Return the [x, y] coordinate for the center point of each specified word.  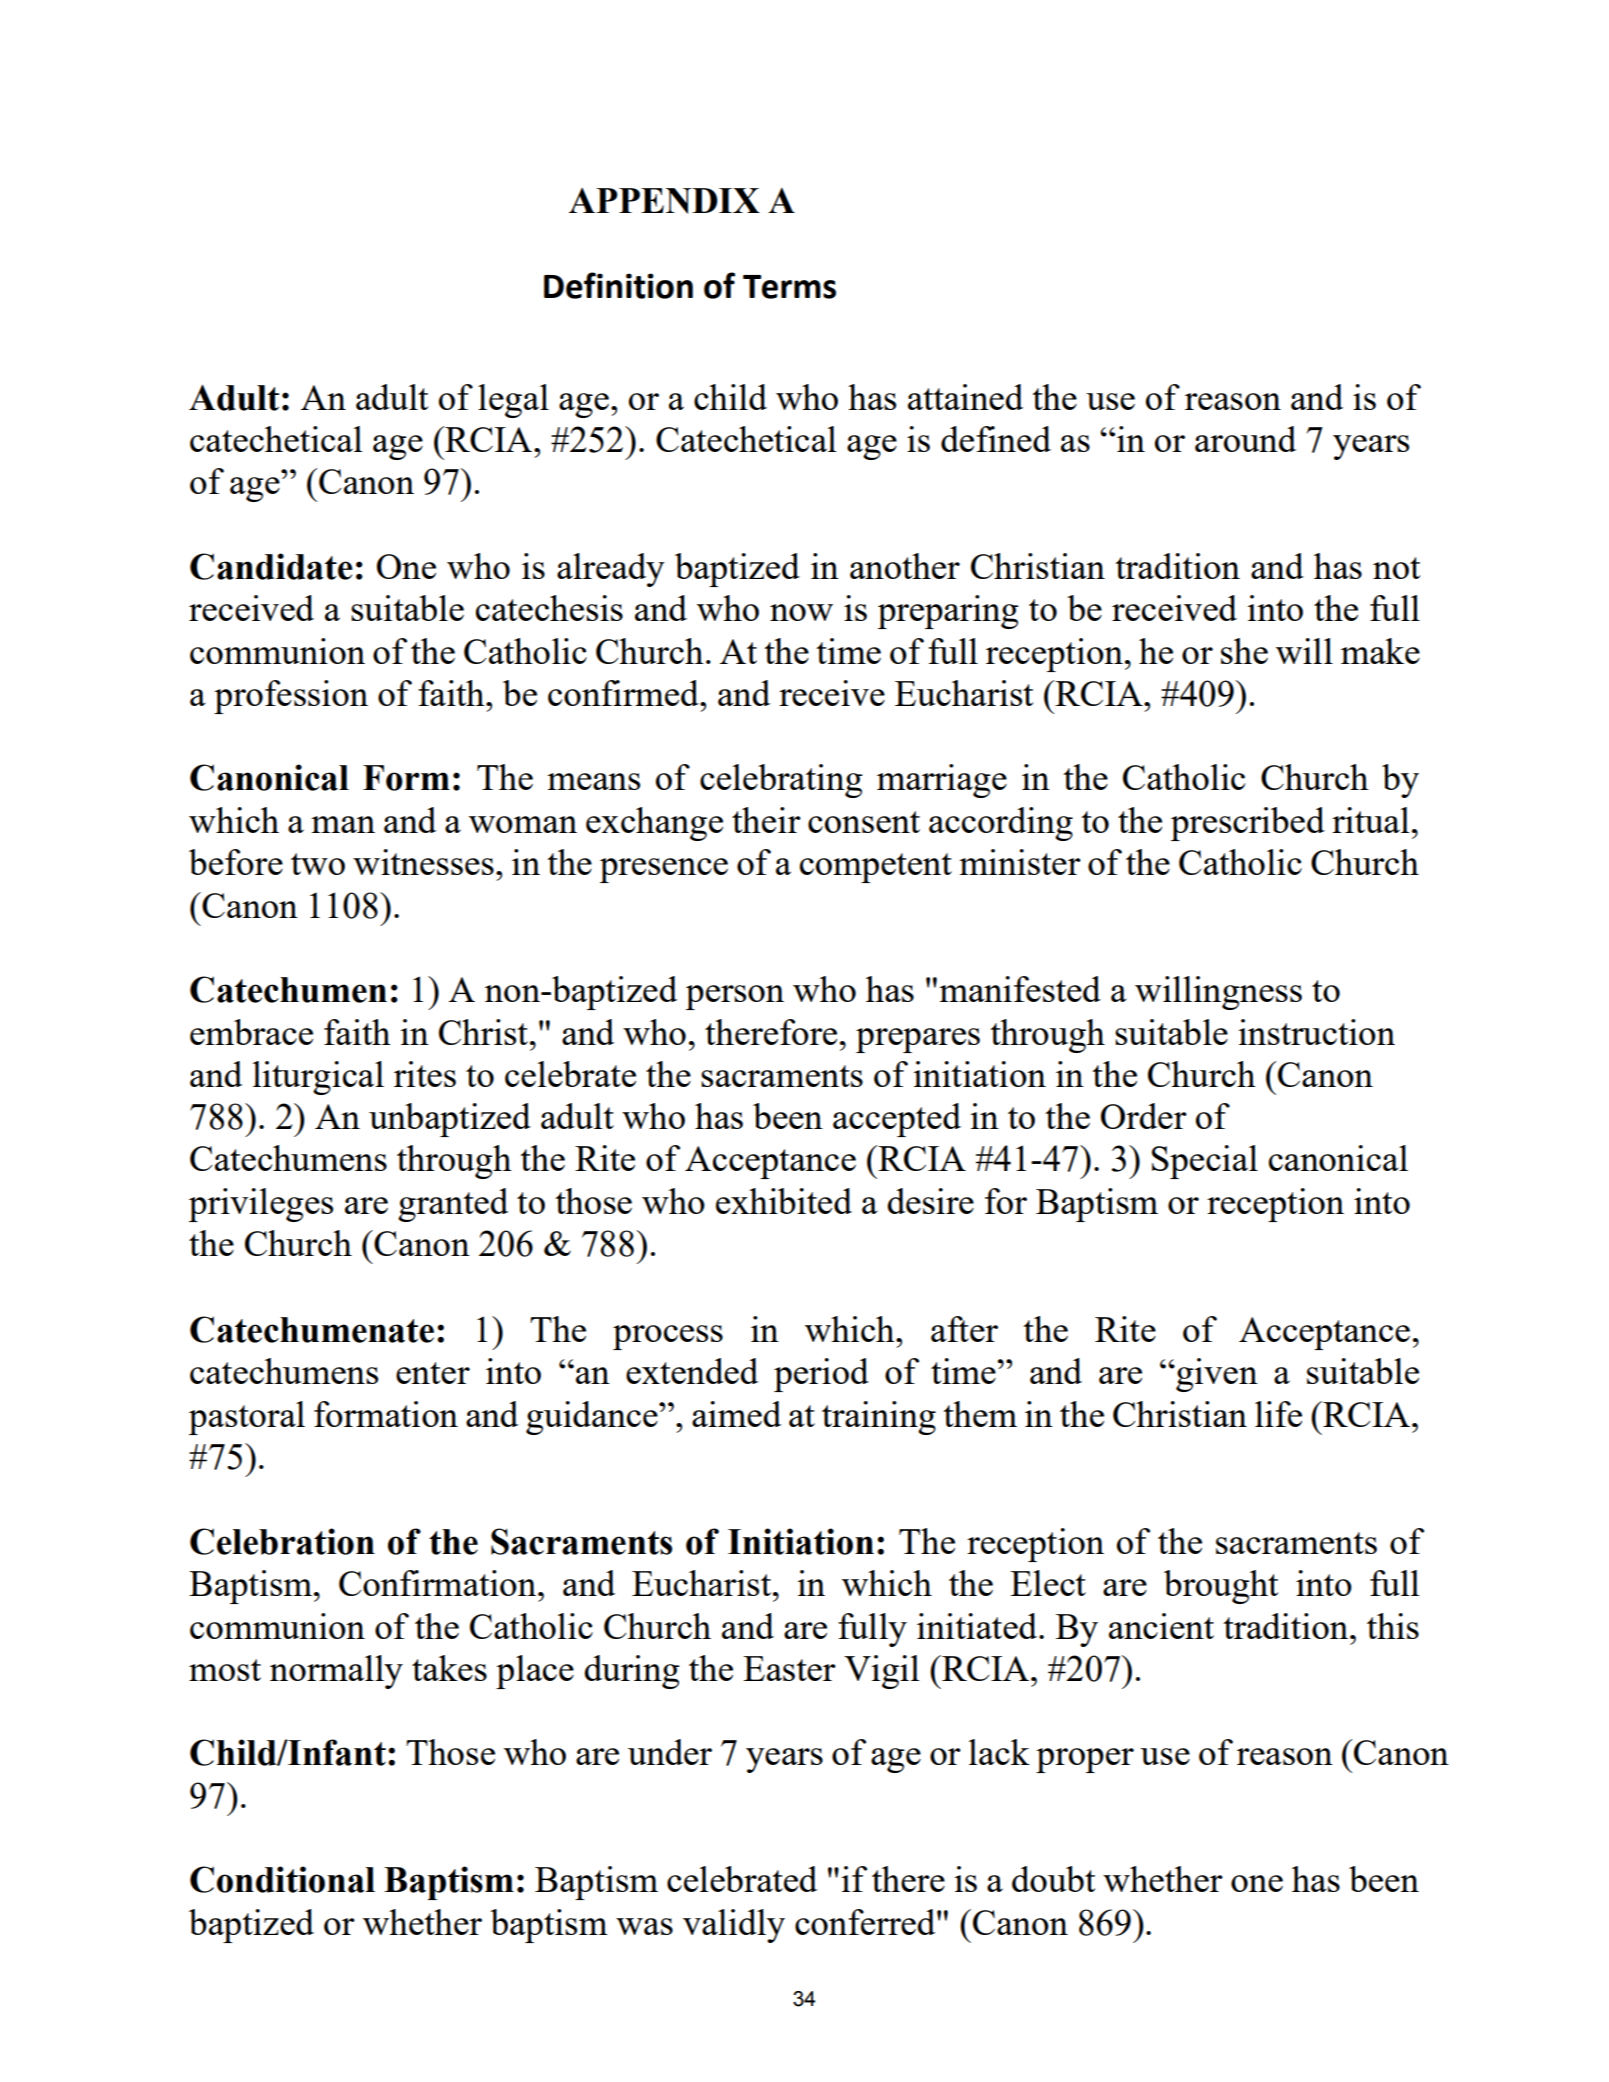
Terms [789, 287]
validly [734, 1926]
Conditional [282, 1879]
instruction [1317, 1032]
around [1245, 439]
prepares [918, 1040]
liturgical [318, 1078]
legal [513, 401]
